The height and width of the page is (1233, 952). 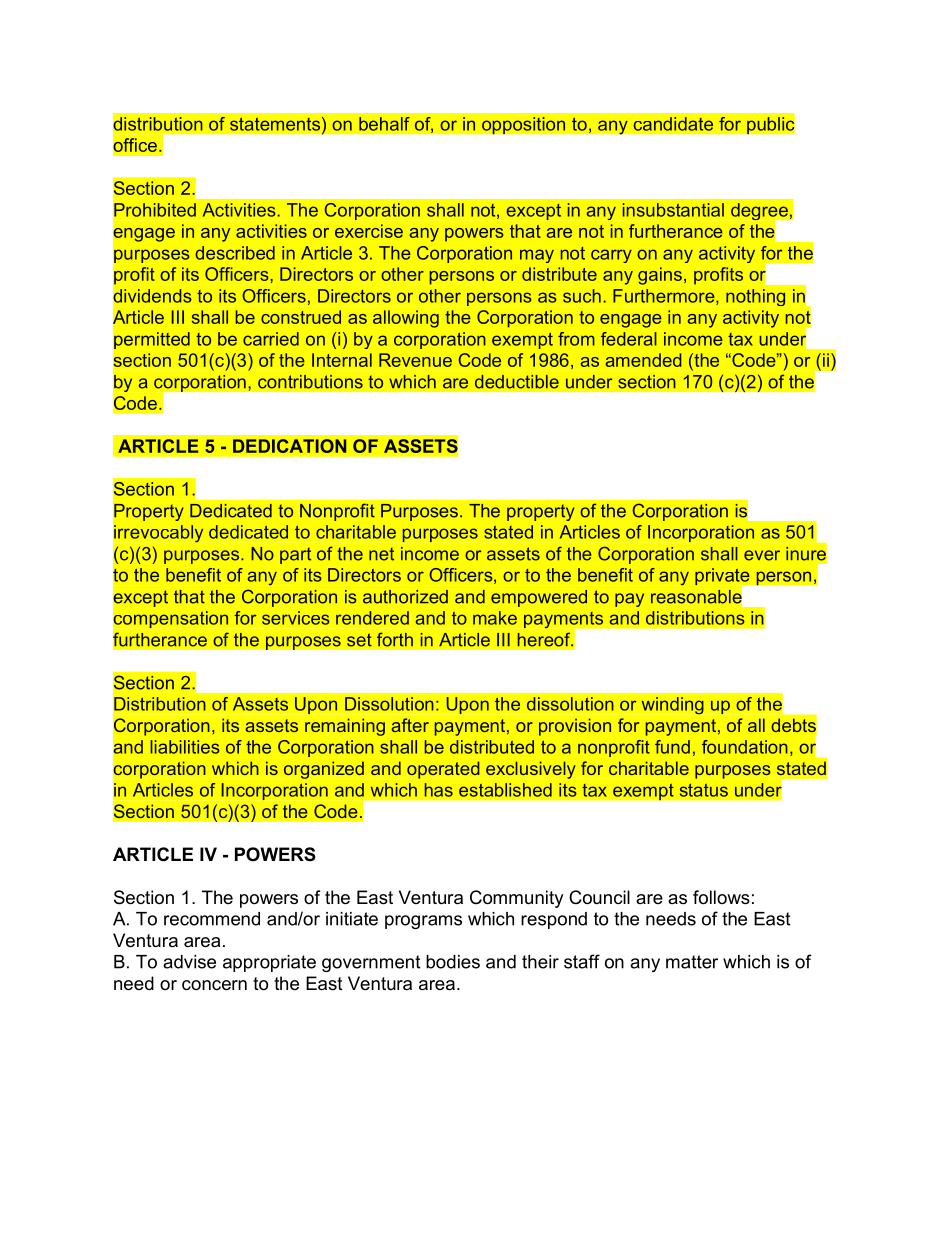 I want to click on behalf, so click(x=384, y=124).
